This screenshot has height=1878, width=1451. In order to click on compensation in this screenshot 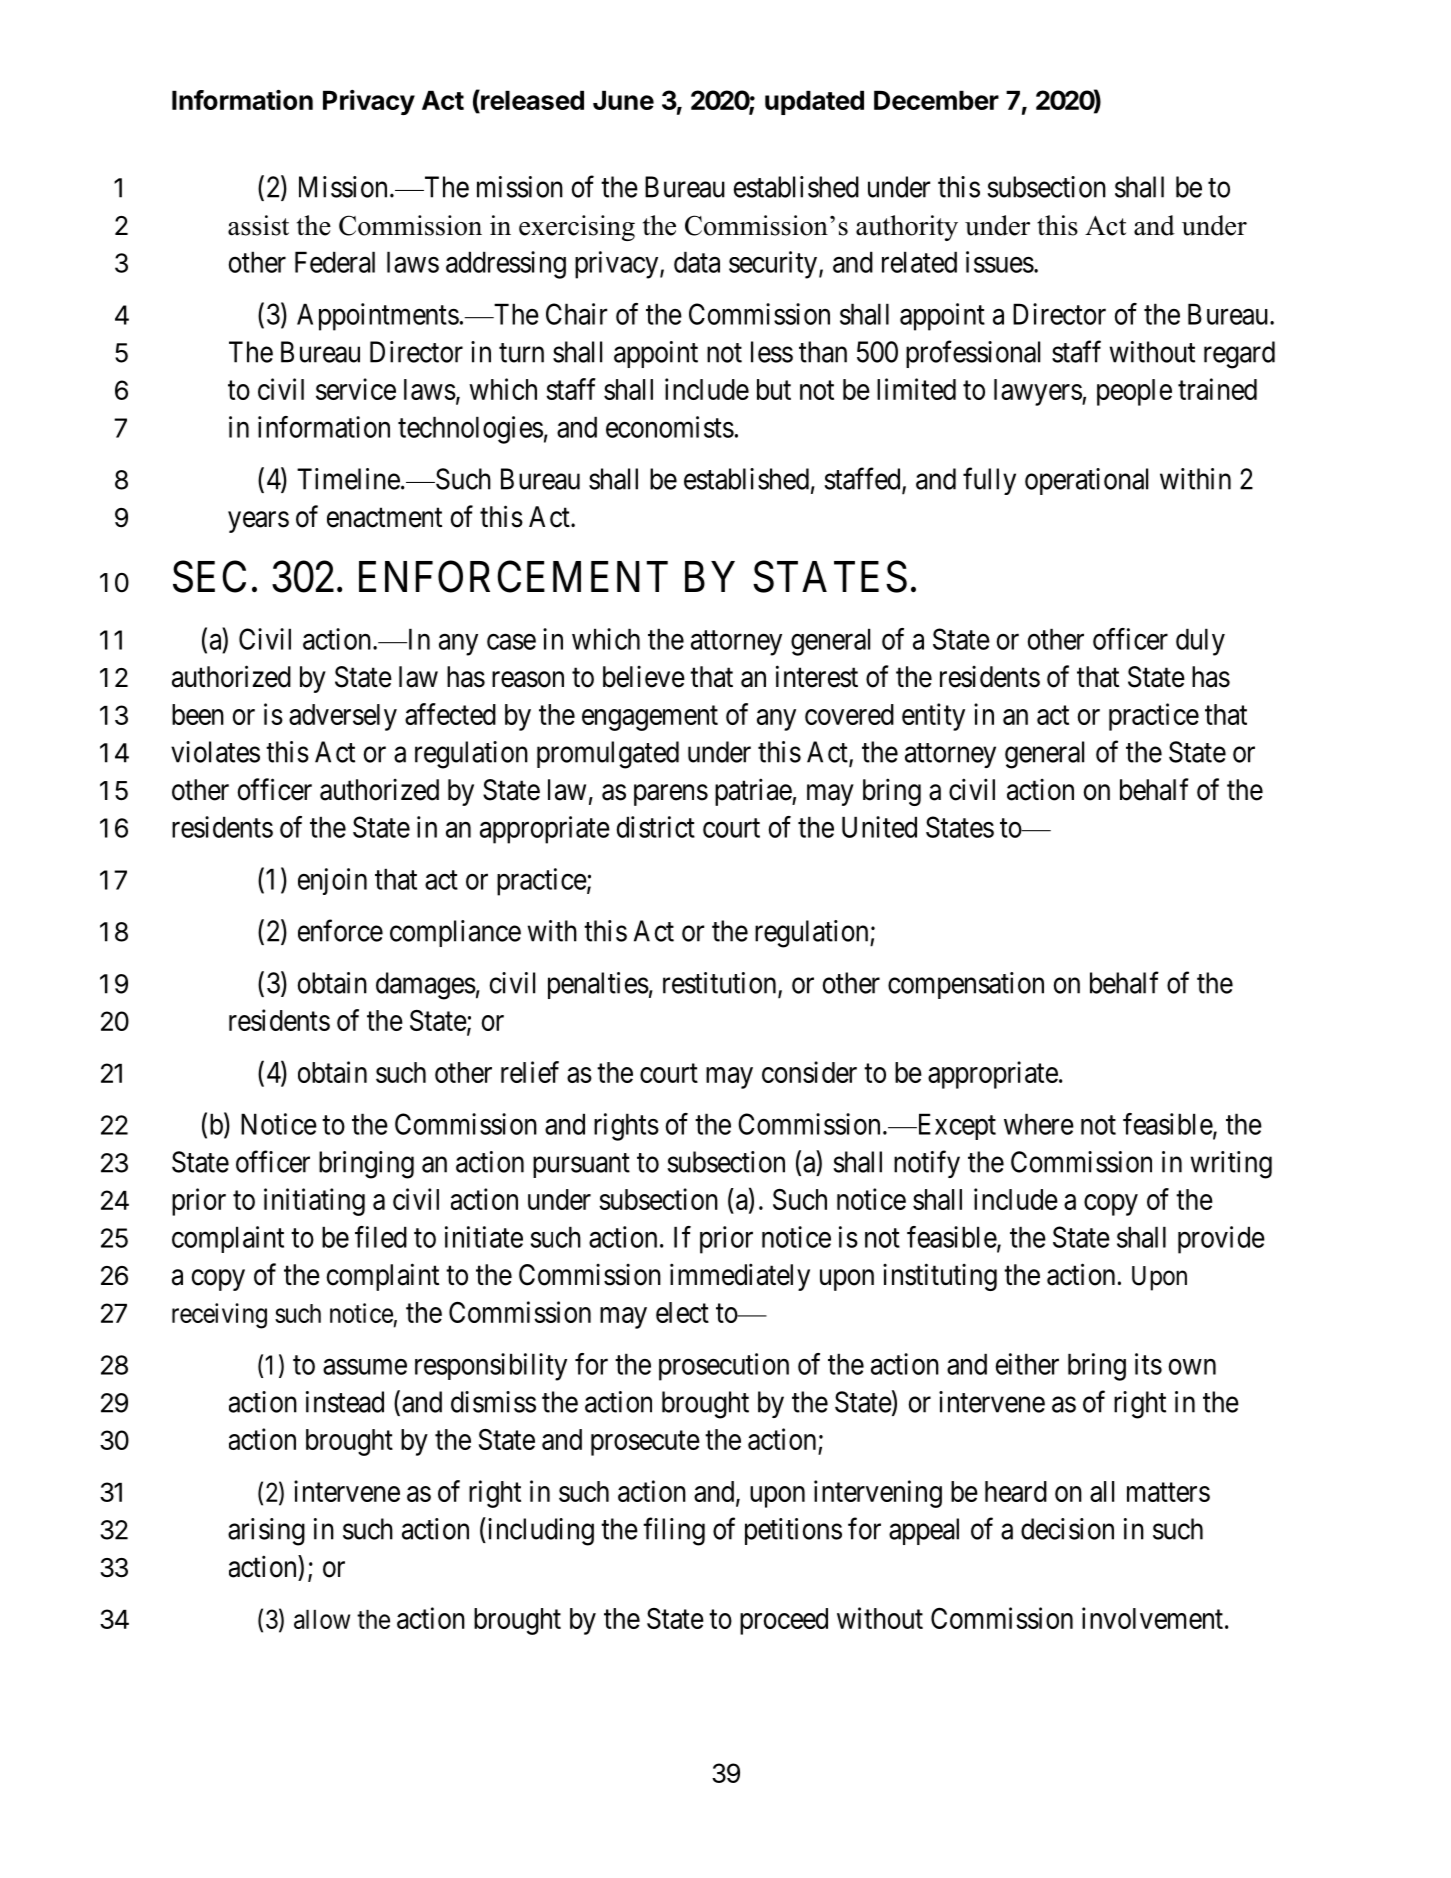, I will do `click(966, 985)`.
